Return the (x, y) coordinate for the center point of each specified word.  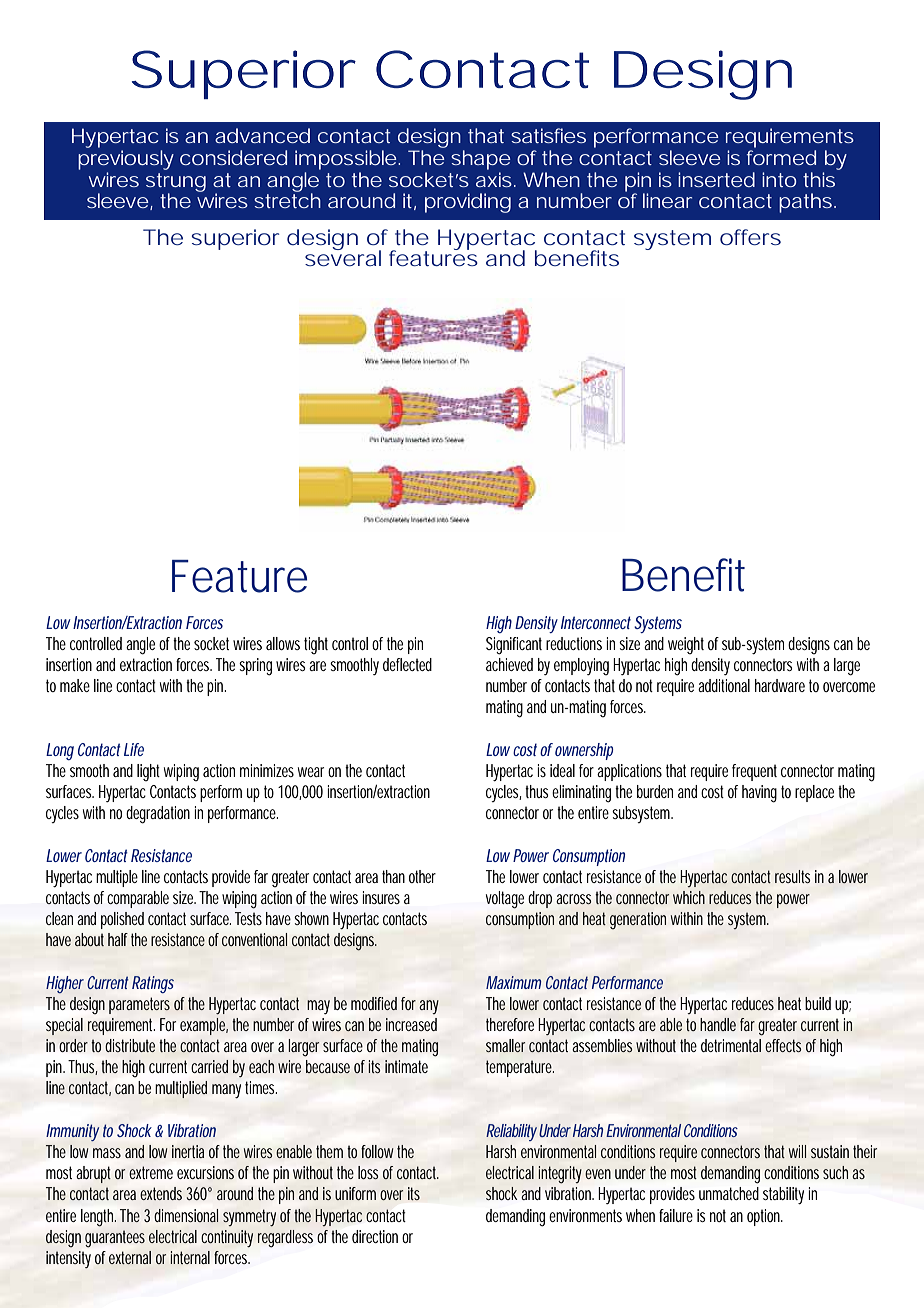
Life (134, 749)
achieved (509, 664)
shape (480, 160)
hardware (780, 685)
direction (375, 1236)
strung (176, 183)
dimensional (186, 1215)
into (779, 179)
